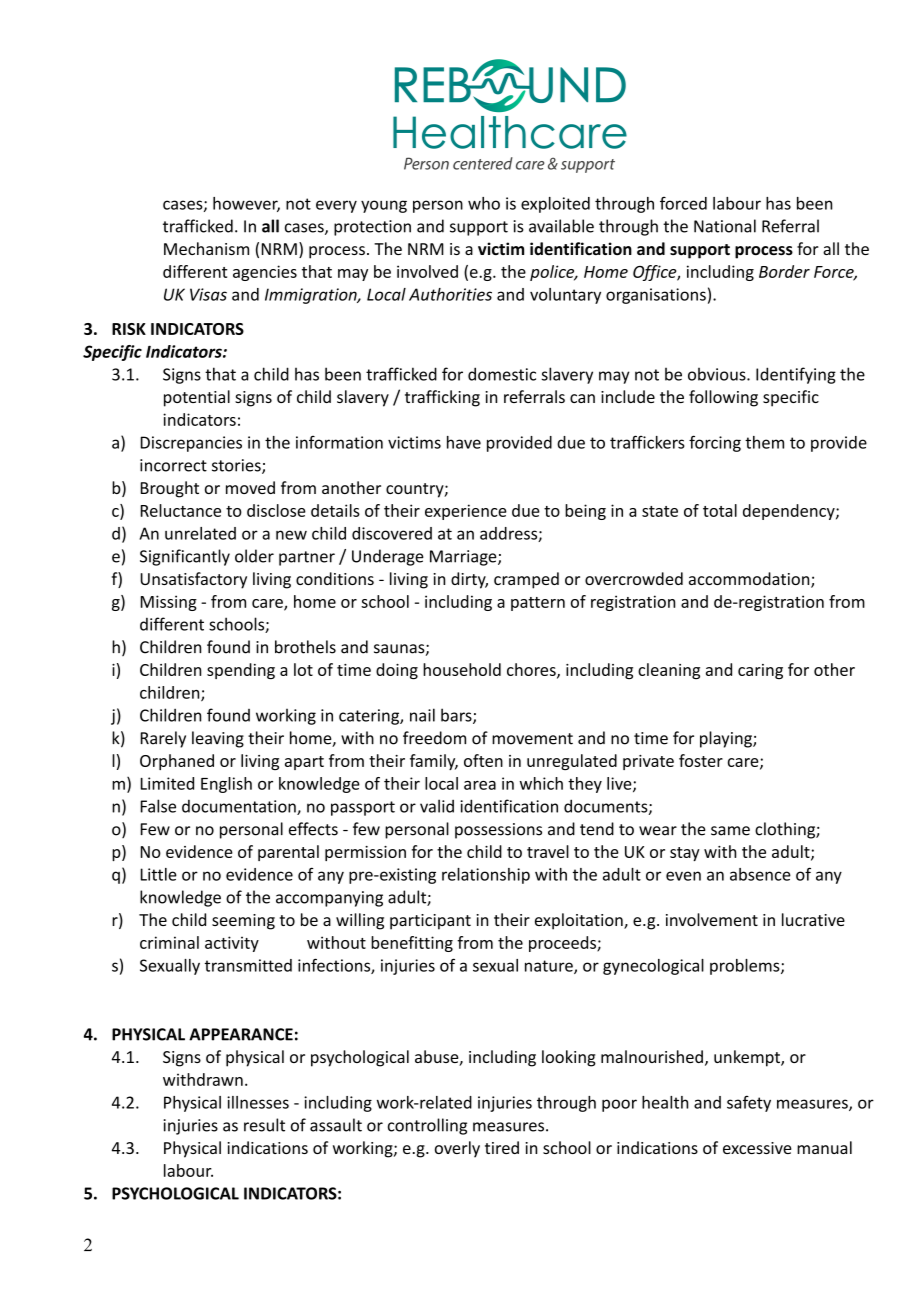  Describe the element at coordinates (457, 1149) in the page. I see `overly` at that location.
